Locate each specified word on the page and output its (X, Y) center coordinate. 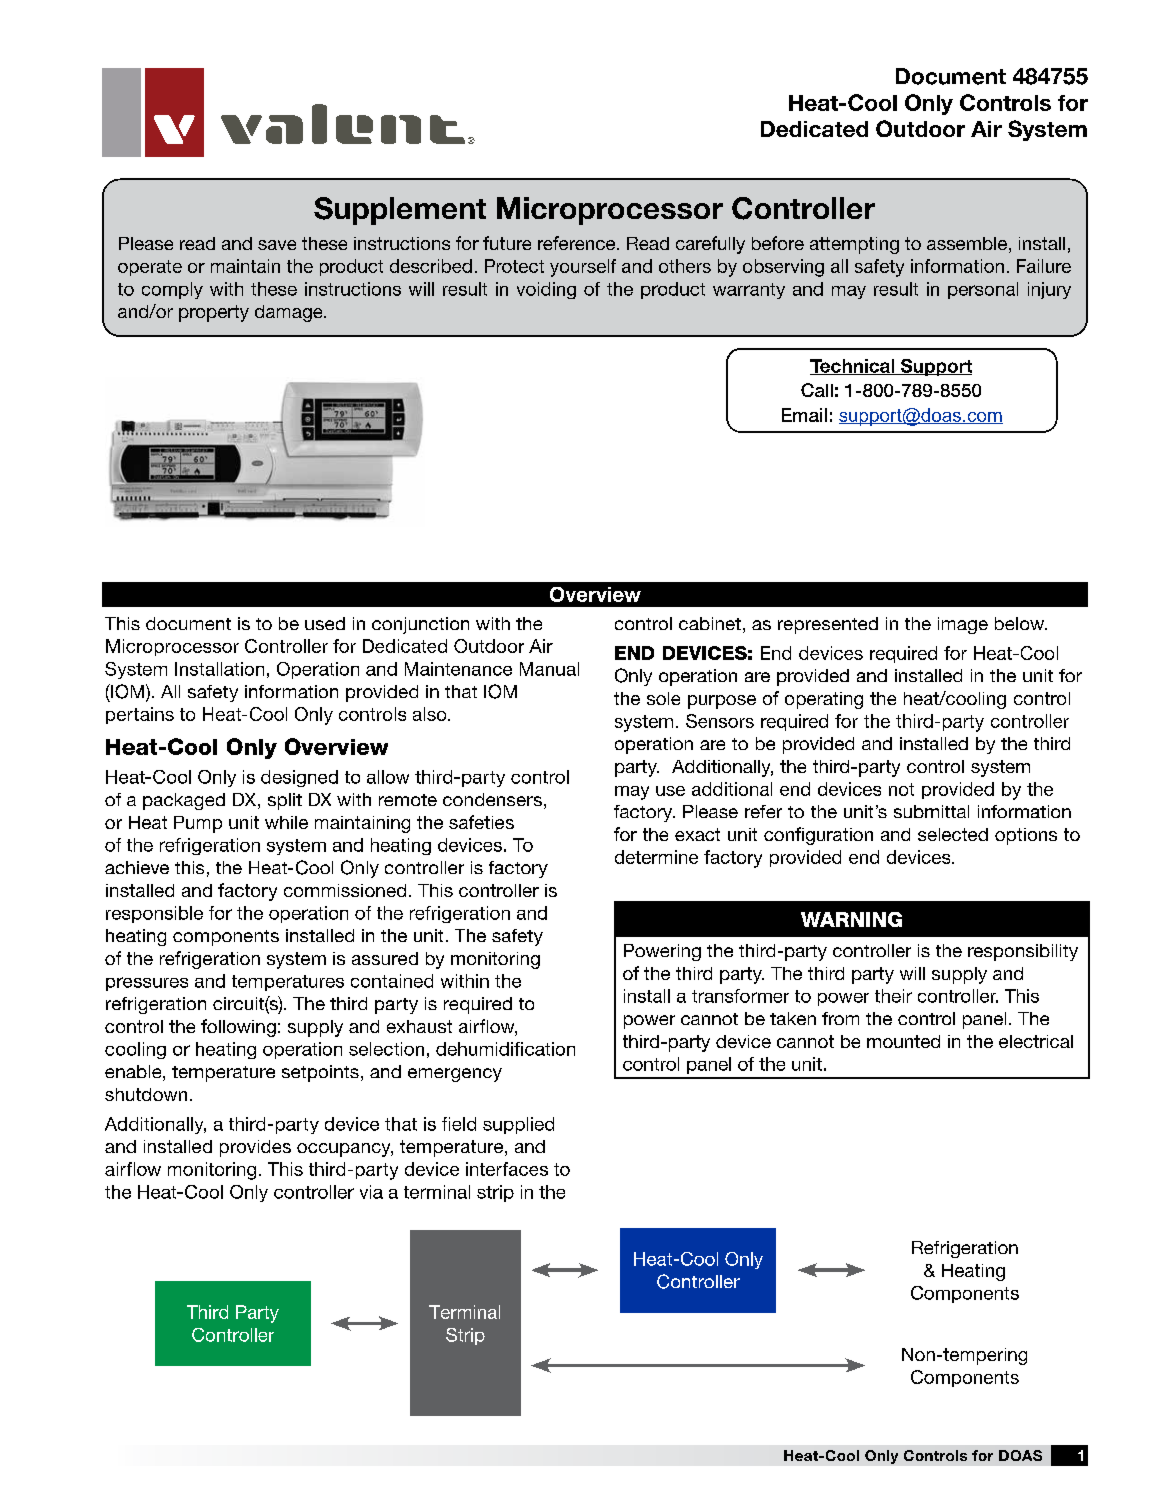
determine (656, 857)
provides (255, 1148)
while (286, 822)
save (277, 245)
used (325, 623)
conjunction (420, 625)
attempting (854, 245)
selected (953, 834)
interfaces (507, 1169)
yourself (583, 268)
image (963, 625)
